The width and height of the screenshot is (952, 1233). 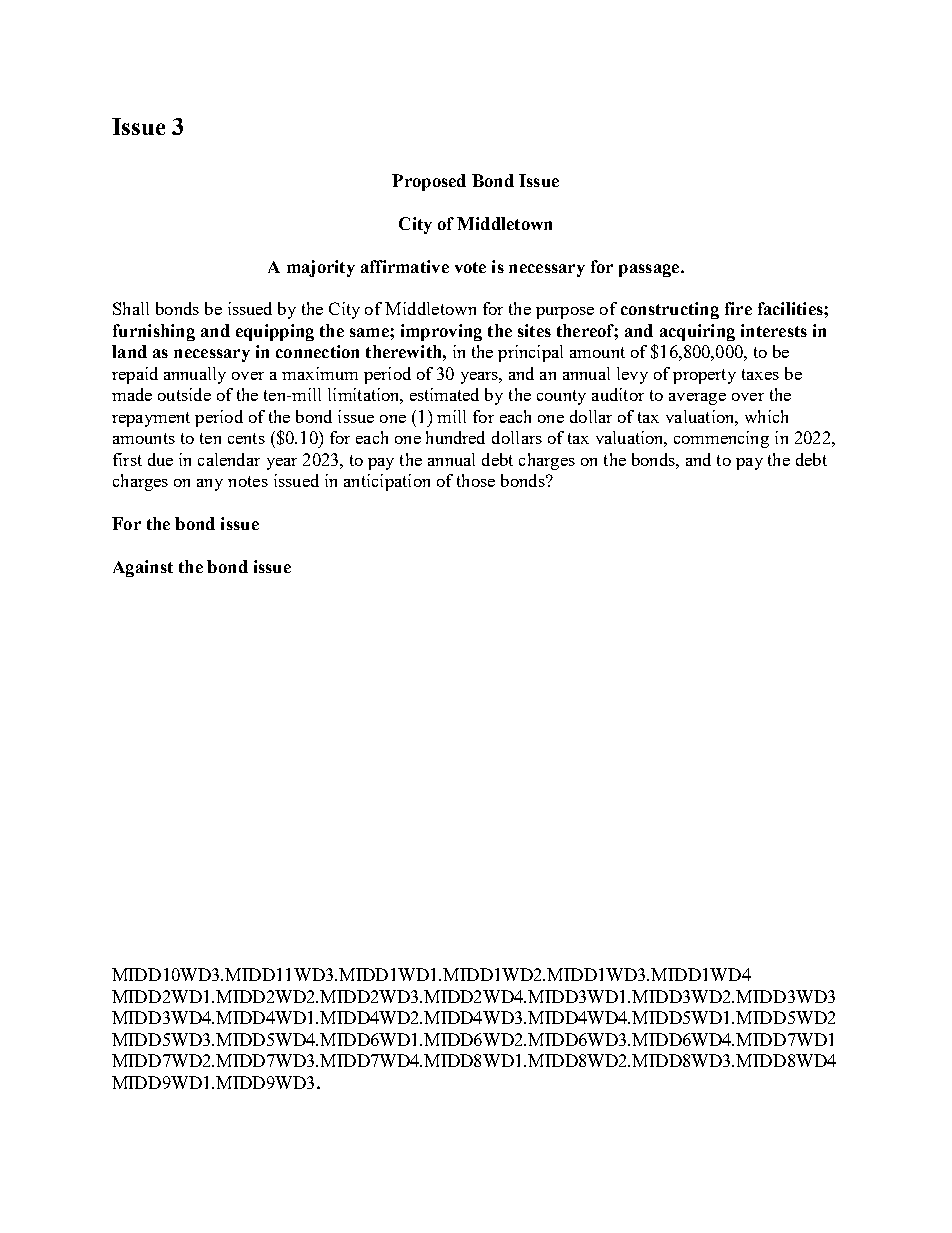 What do you see at coordinates (143, 568) in the screenshot?
I see `Against` at bounding box center [143, 568].
